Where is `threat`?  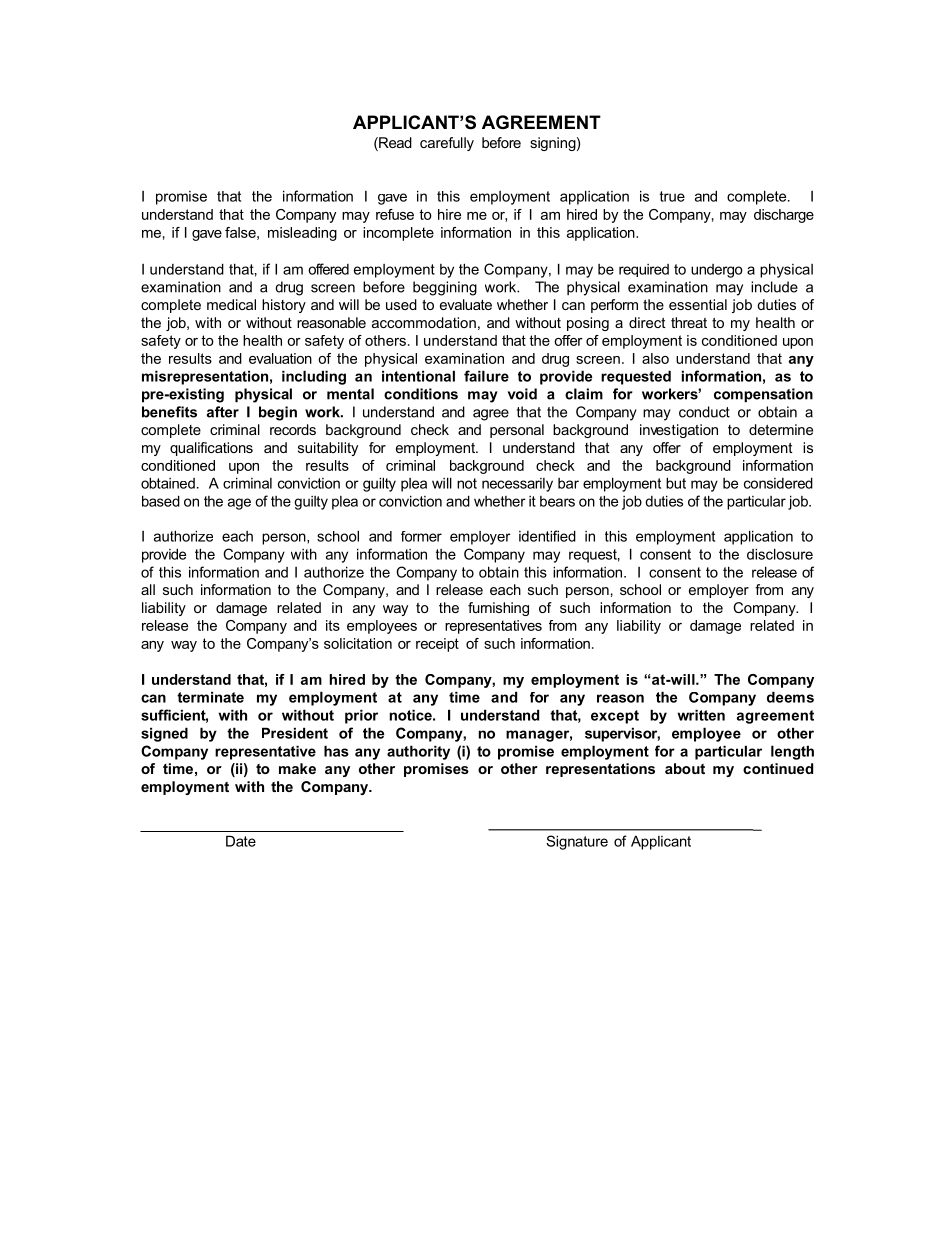
threat is located at coordinates (689, 322).
